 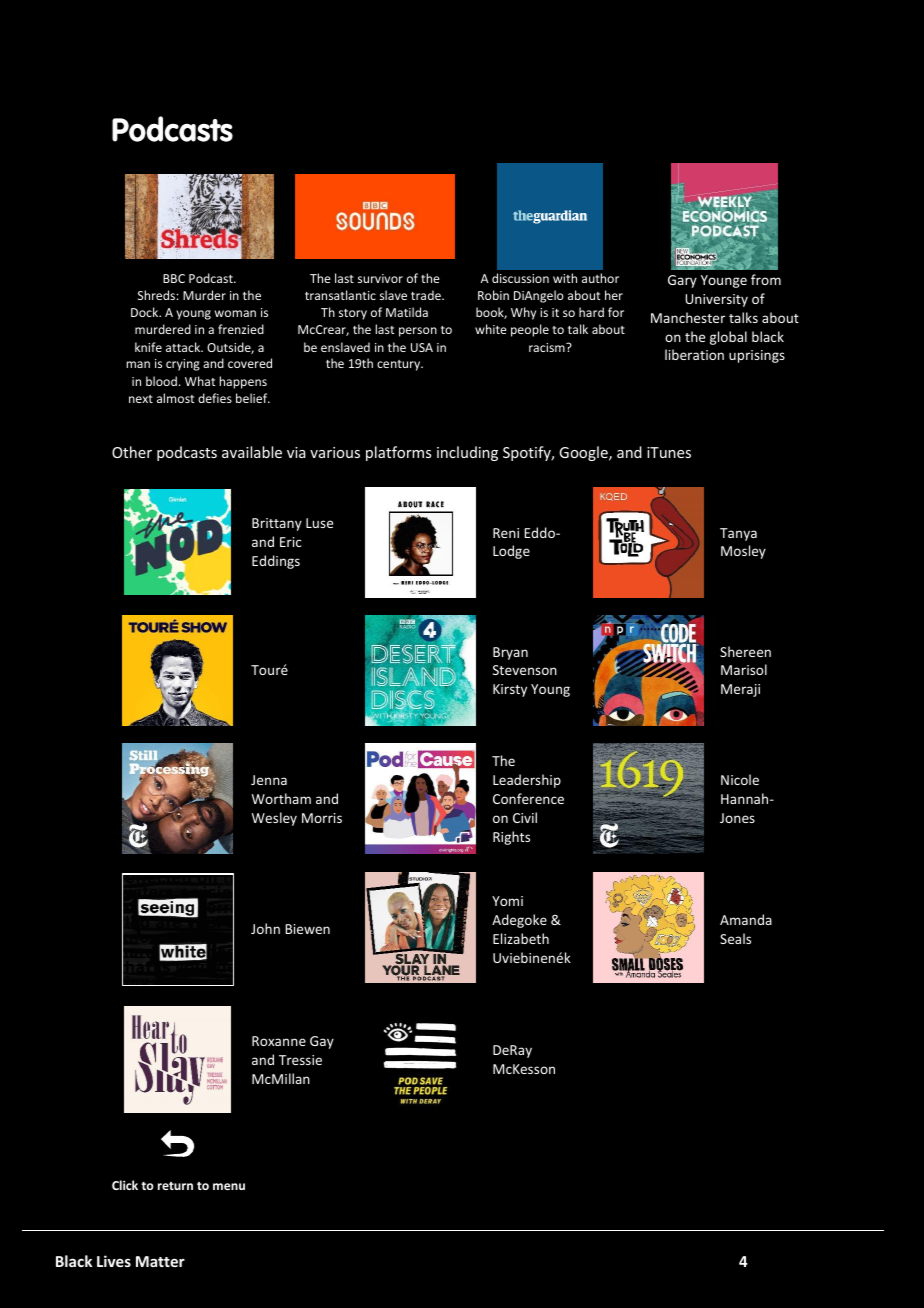 I want to click on Roxanne, so click(x=279, y=1041).
